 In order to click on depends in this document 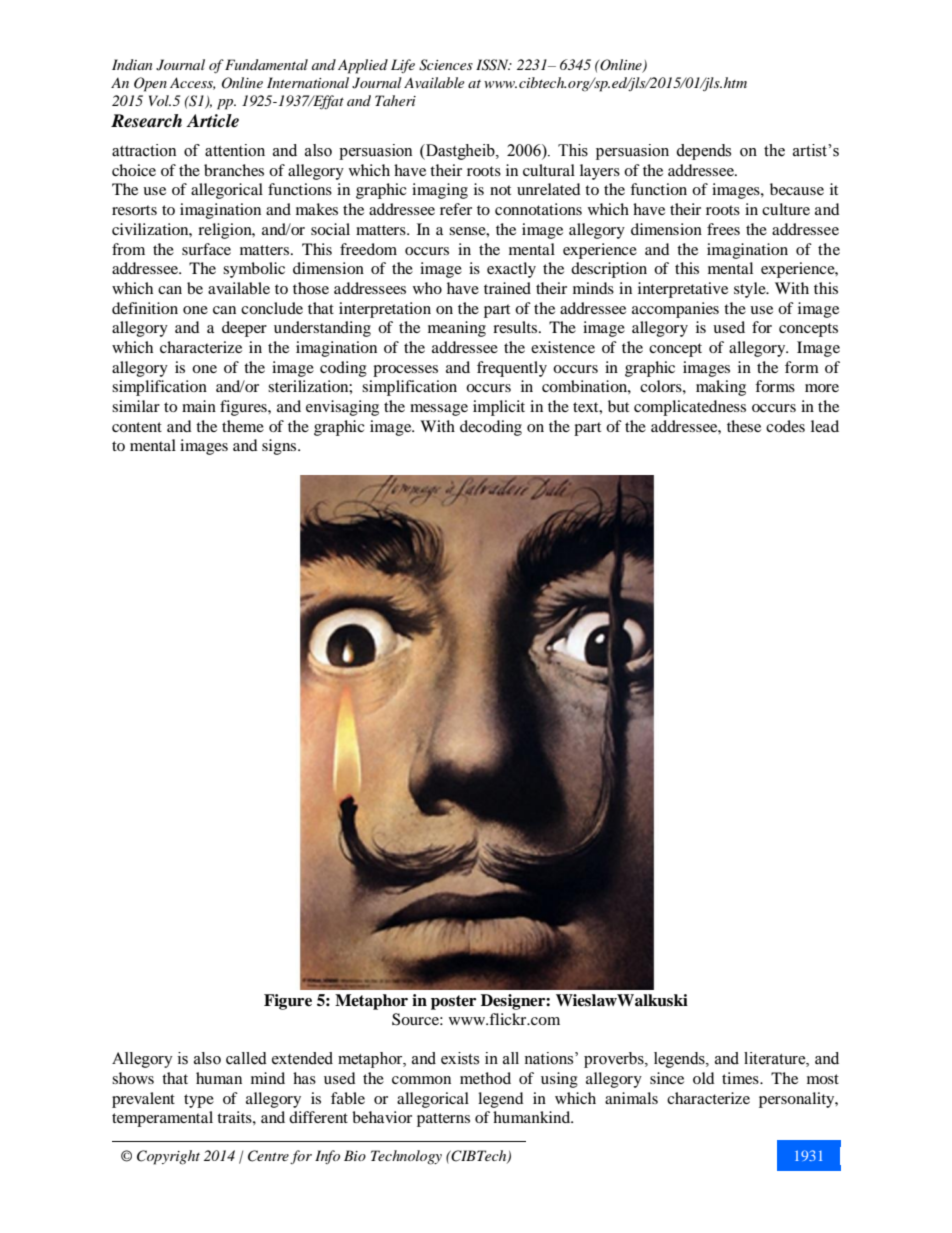, I will do `click(703, 152)`.
